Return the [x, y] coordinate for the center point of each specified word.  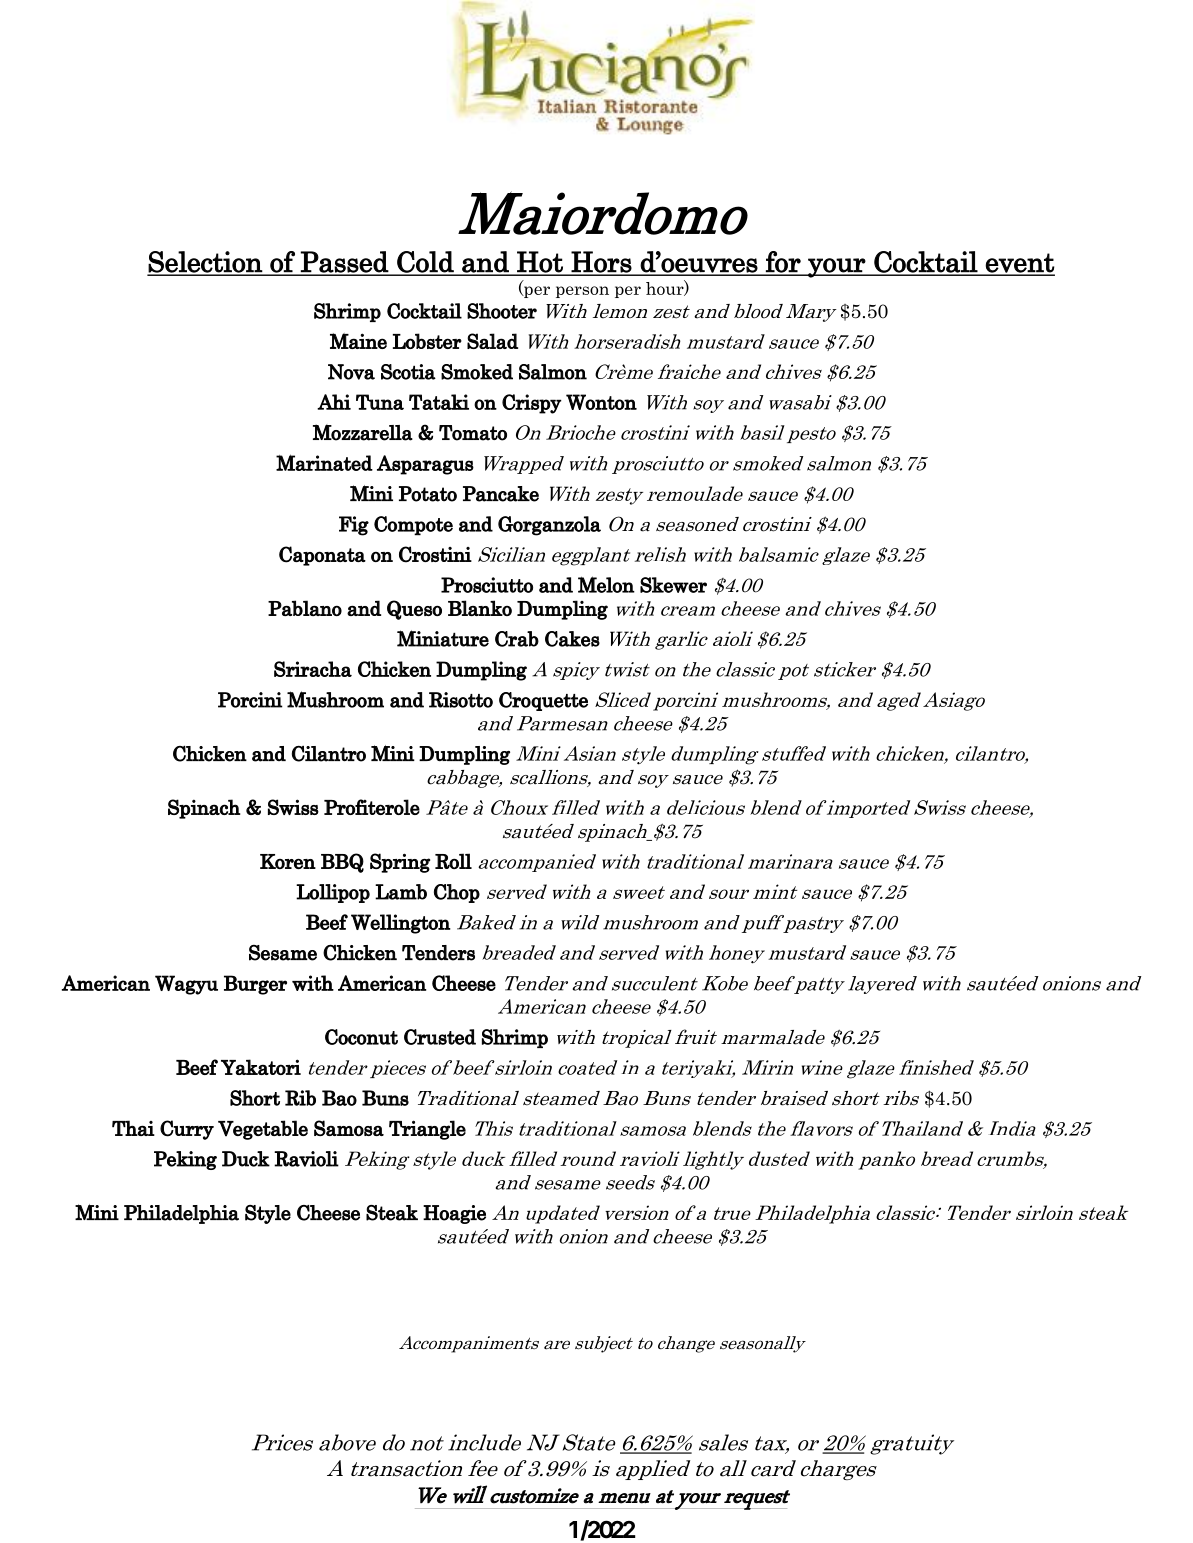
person [582, 292]
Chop [457, 893]
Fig [354, 526]
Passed [344, 263]
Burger [255, 985]
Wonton [601, 402]
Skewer [673, 585]
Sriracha [313, 669]
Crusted [440, 1037]
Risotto [461, 700]
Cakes [572, 639]
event [1019, 264]
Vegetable [263, 1130]
